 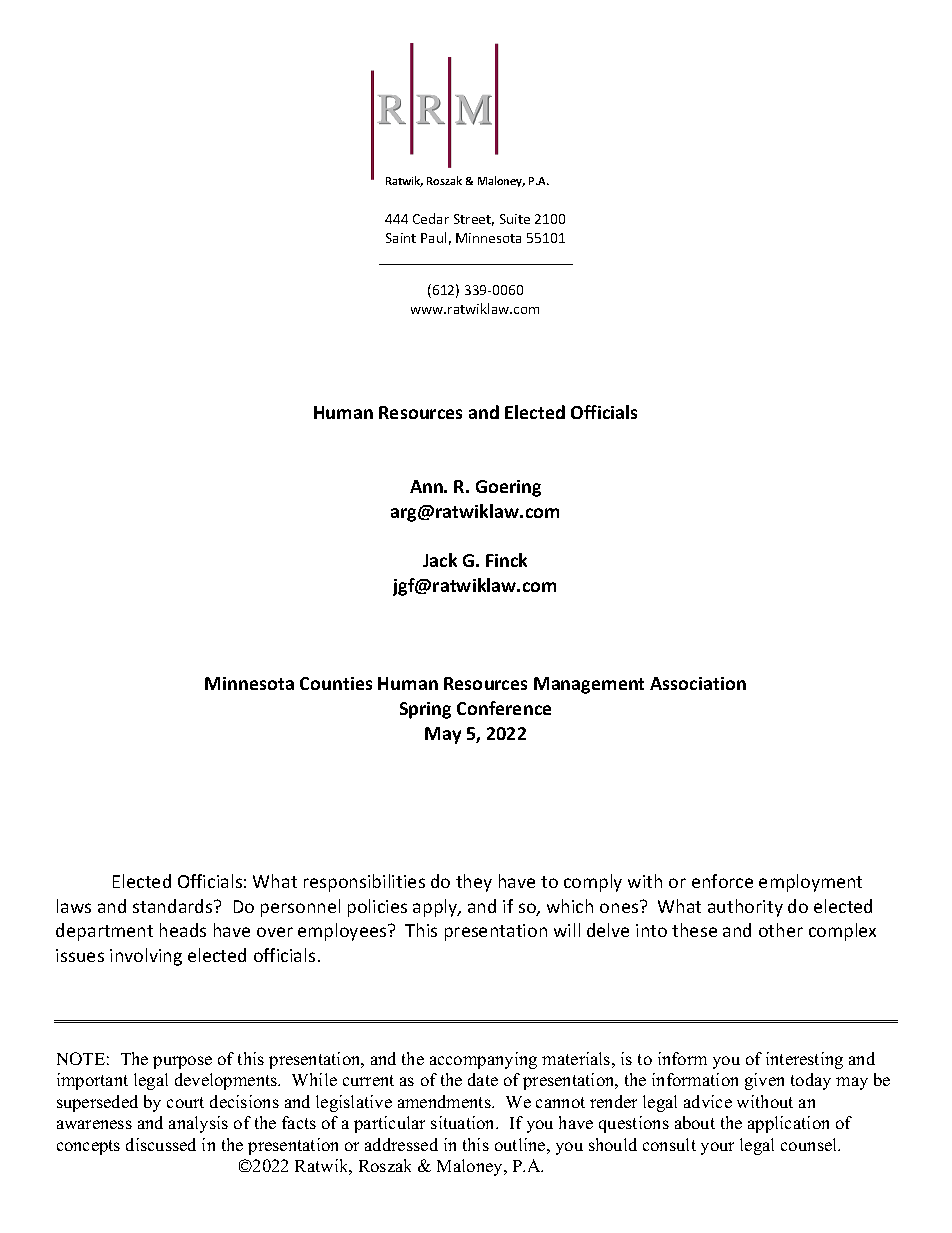 I want to click on analysis, so click(x=198, y=1124).
